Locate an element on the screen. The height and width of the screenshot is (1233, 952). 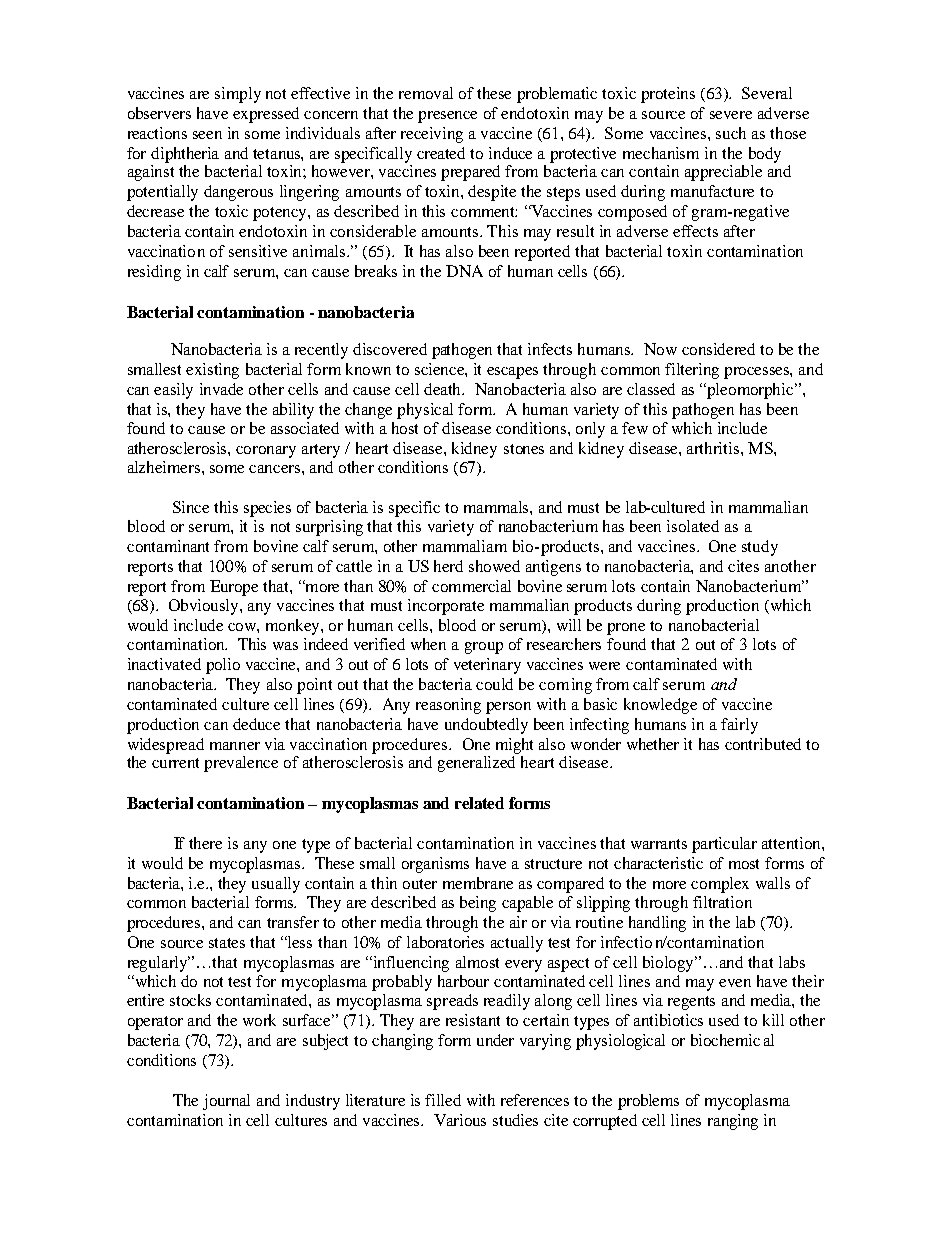
severe is located at coordinates (731, 115).
